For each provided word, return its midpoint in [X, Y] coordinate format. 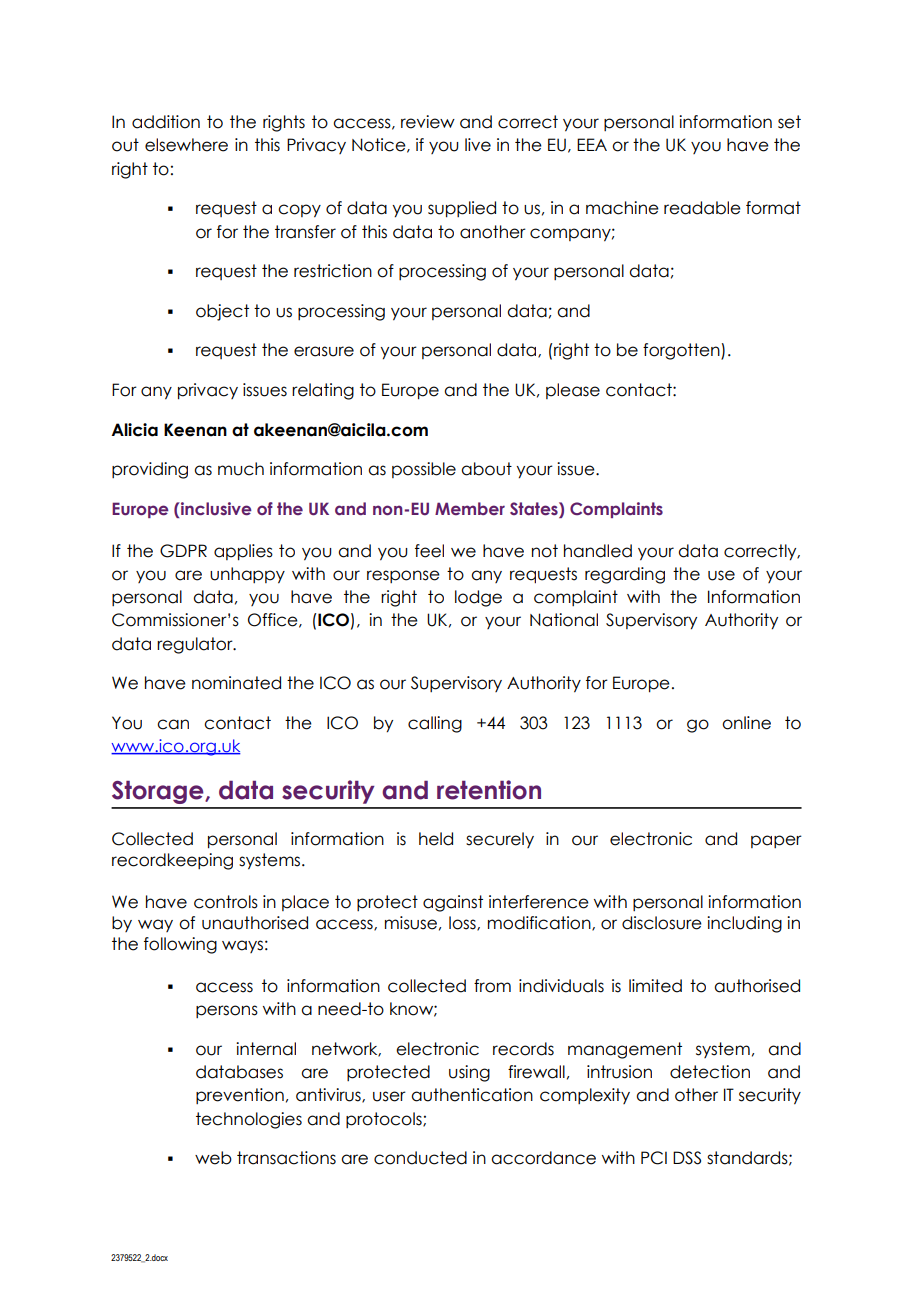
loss [463, 923]
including [744, 924]
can [173, 724]
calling [435, 724]
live [478, 145]
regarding [625, 575]
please [573, 391]
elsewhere [186, 145]
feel [429, 551]
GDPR [183, 551]
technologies [249, 1120]
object [222, 312]
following [180, 945]
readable [702, 208]
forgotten [682, 351]
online [746, 723]
